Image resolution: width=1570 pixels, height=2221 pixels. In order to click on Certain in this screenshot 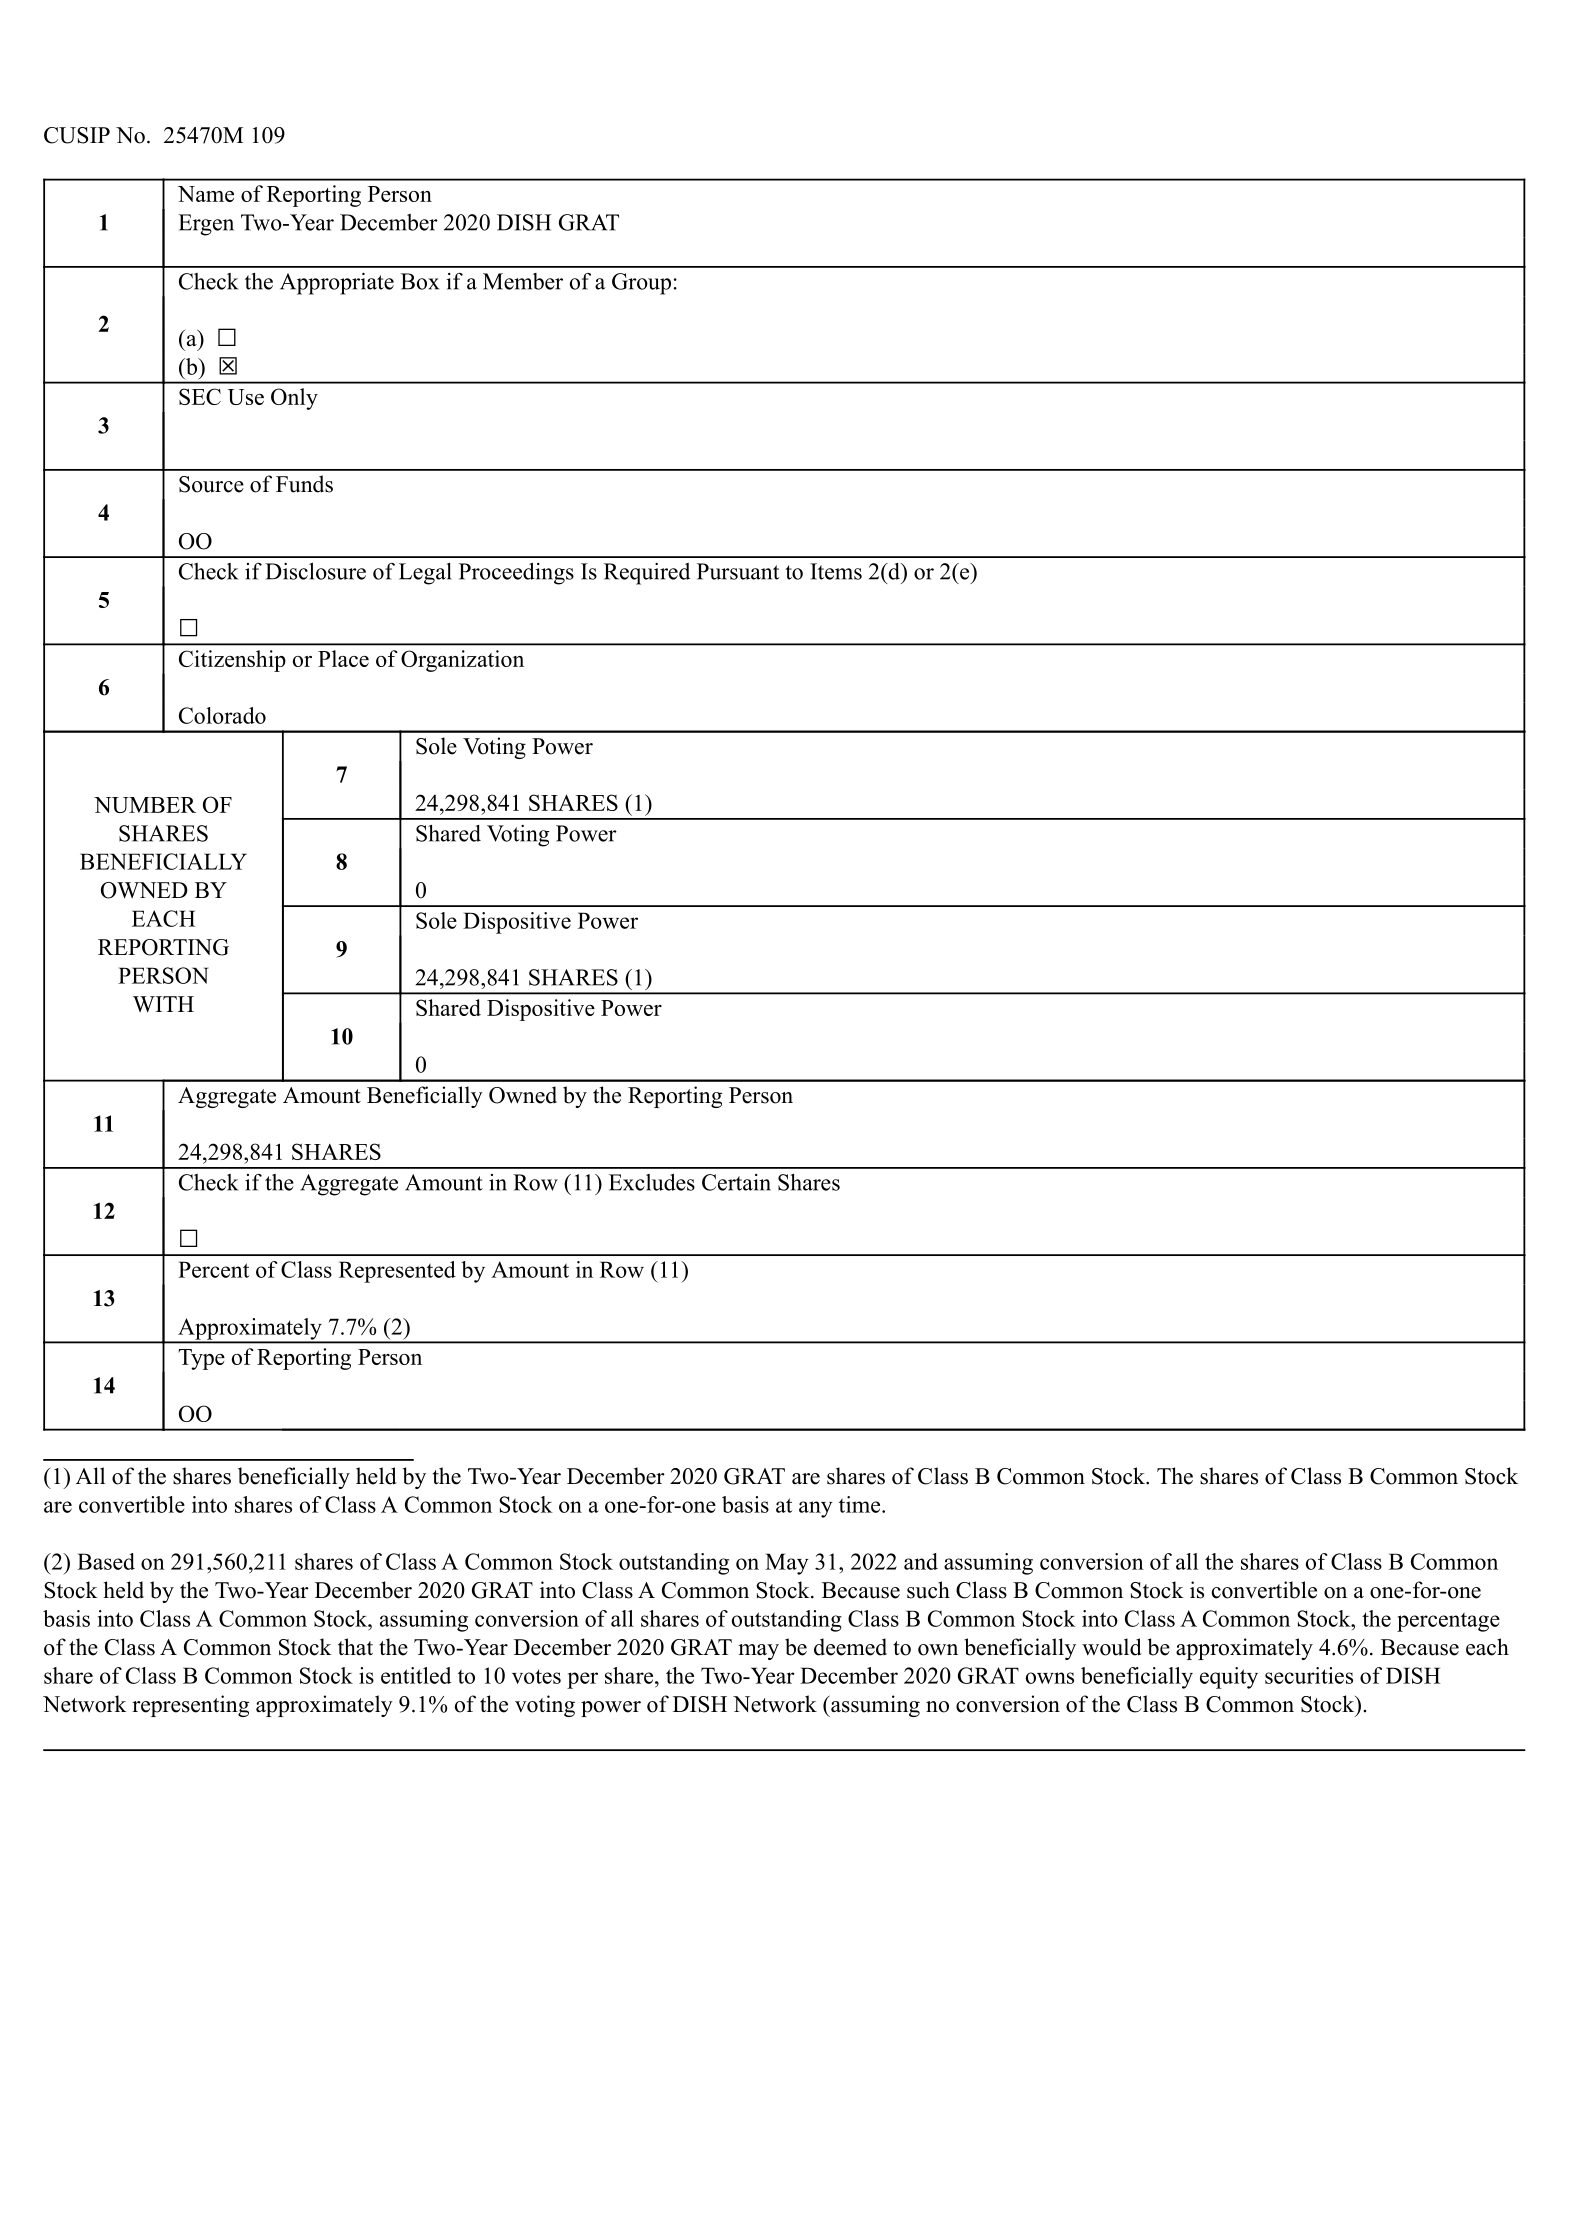, I will do `click(736, 1182)`.
